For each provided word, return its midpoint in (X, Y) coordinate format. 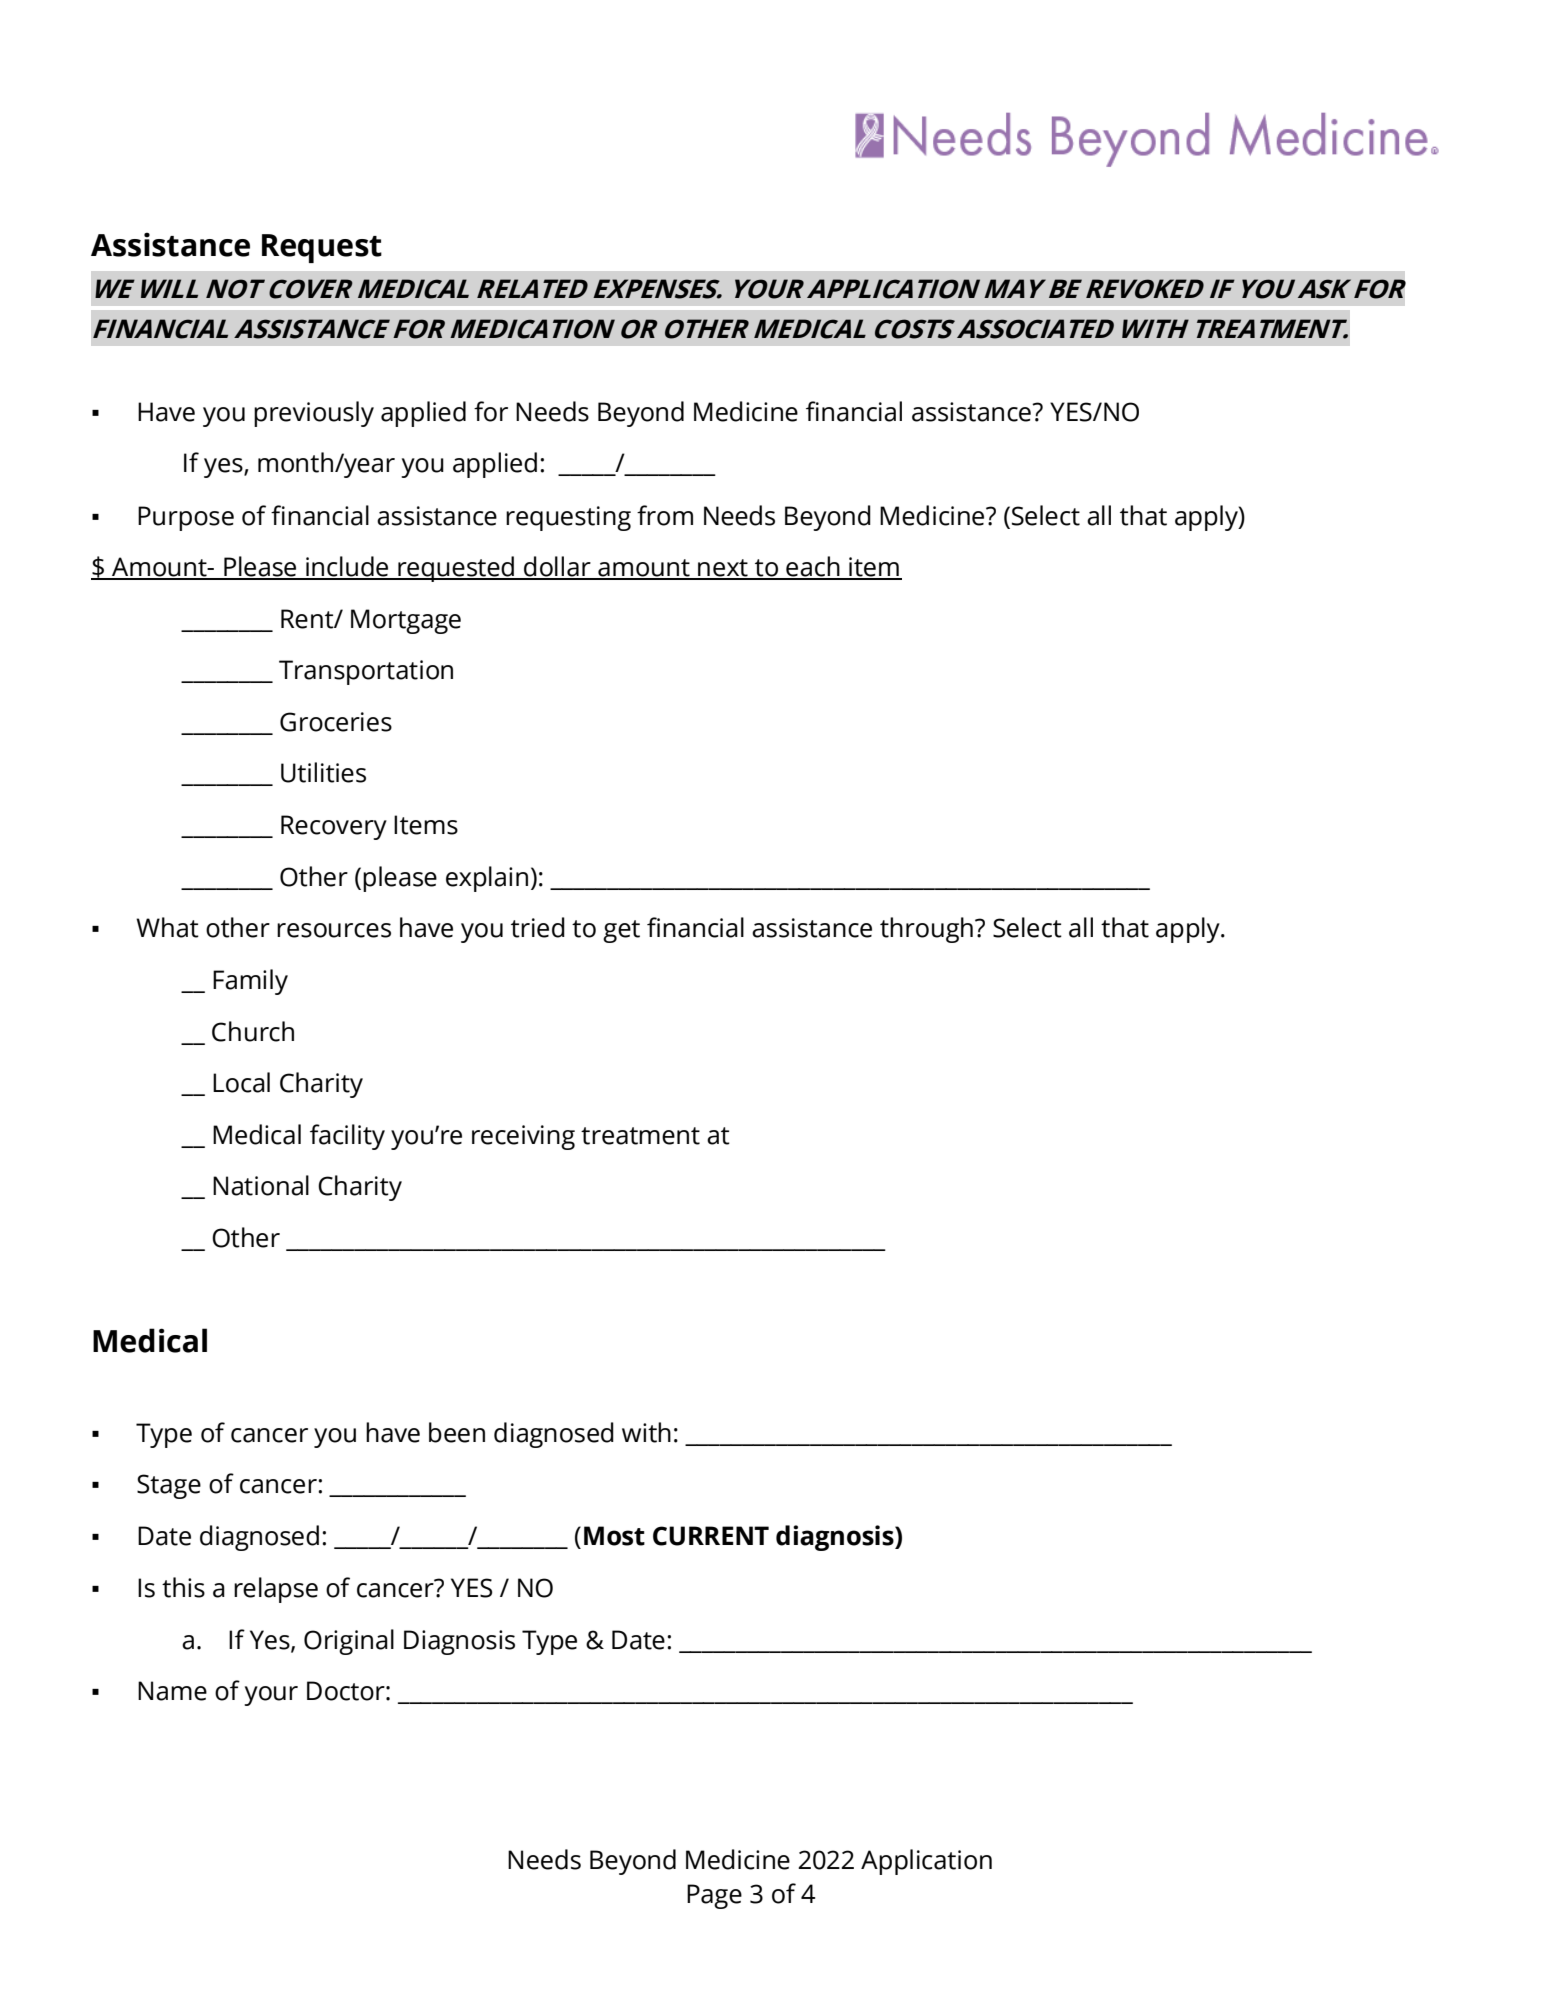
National (261, 1185)
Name (172, 1691)
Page (714, 1896)
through (926, 930)
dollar (557, 567)
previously (314, 414)
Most (614, 1536)
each (813, 567)
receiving (523, 1137)
